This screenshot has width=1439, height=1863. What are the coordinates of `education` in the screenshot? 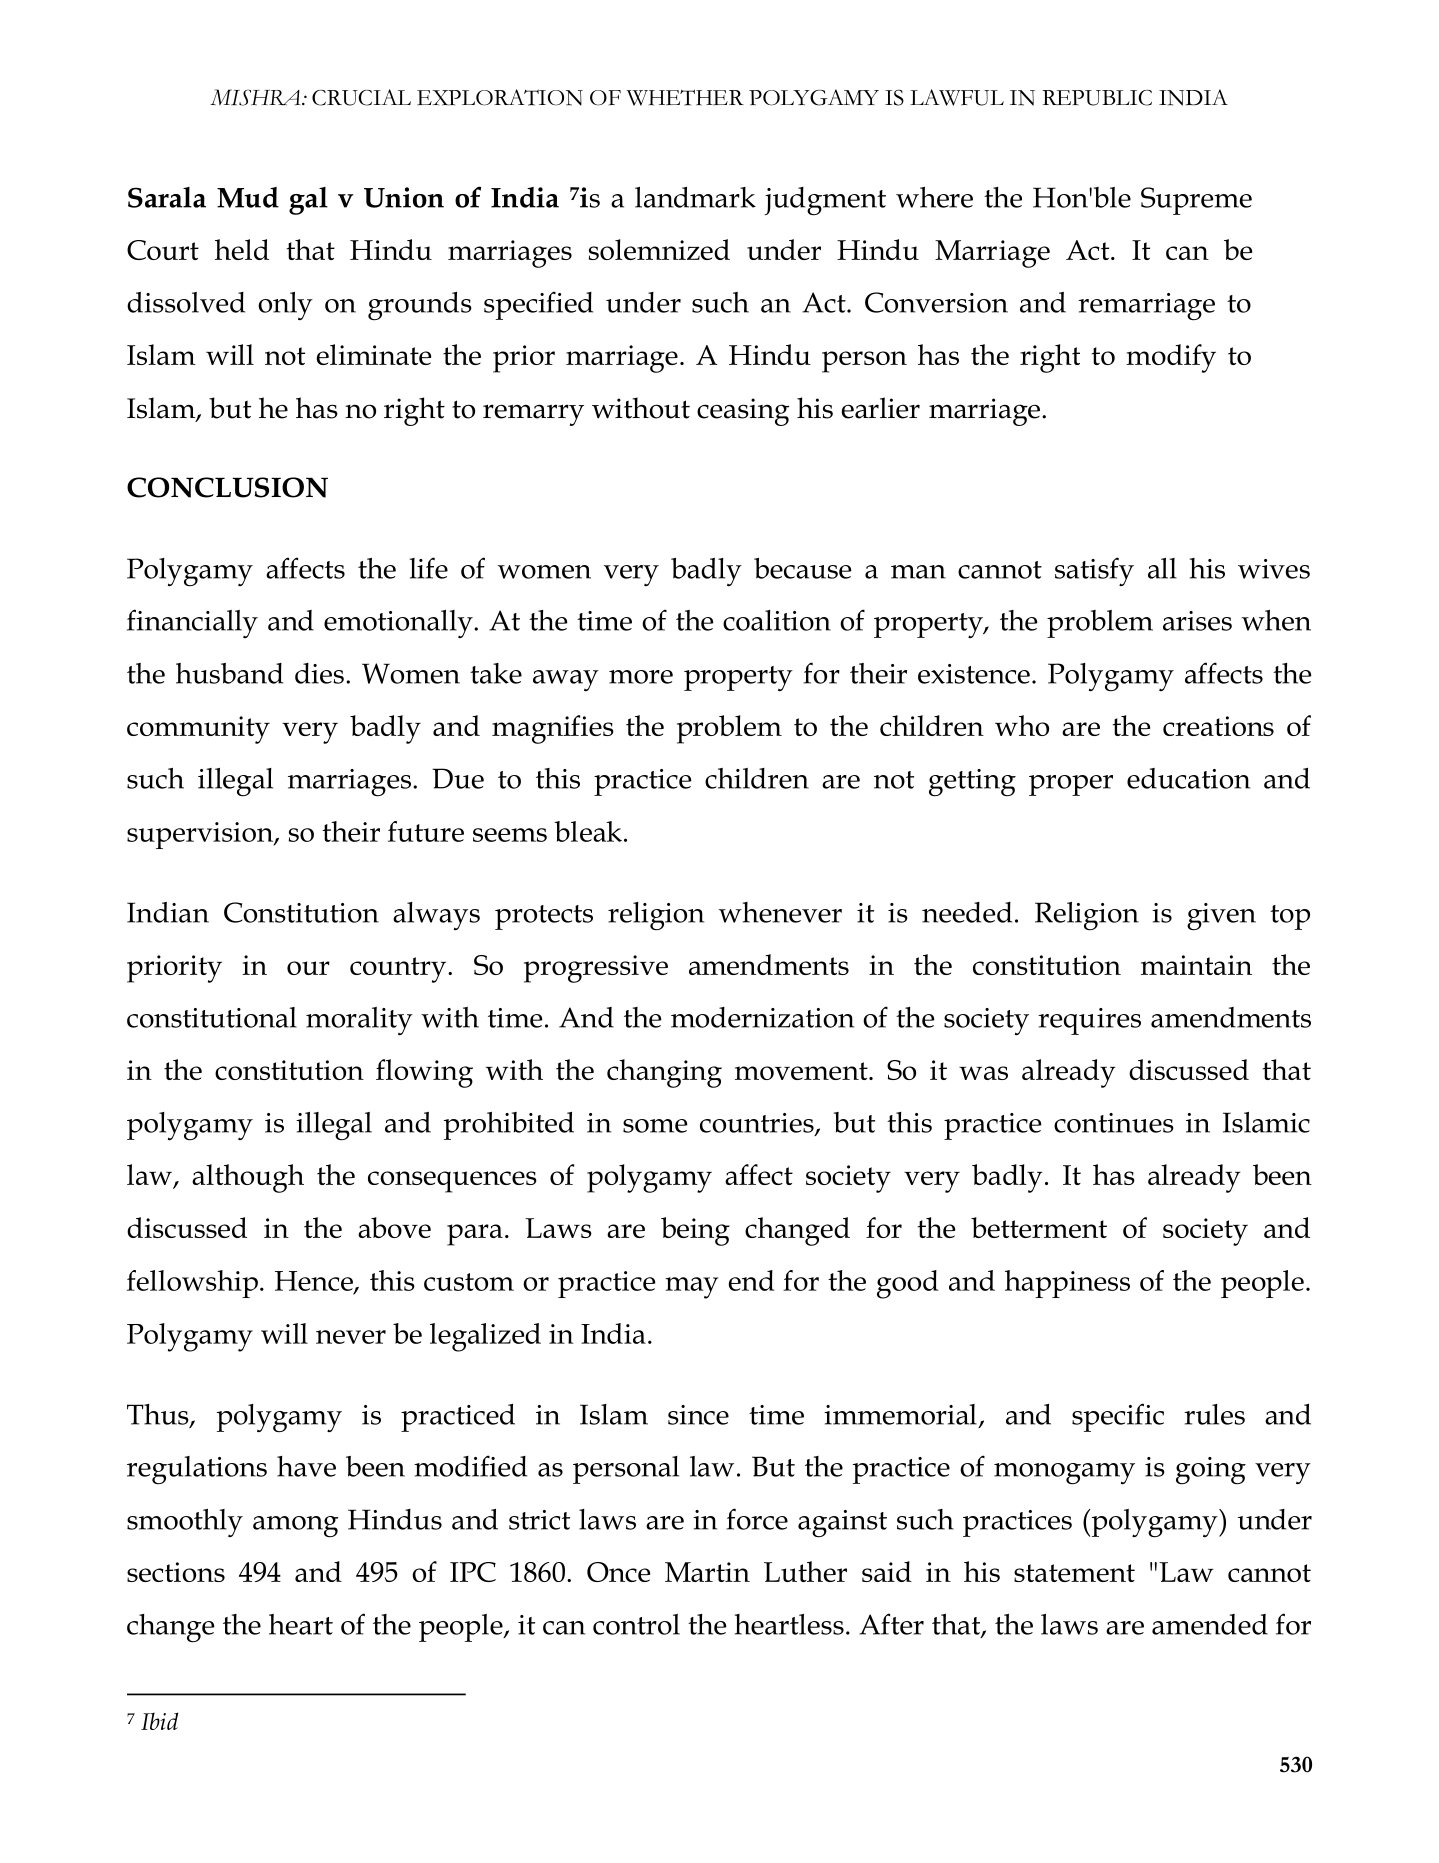 It's located at (1188, 778).
